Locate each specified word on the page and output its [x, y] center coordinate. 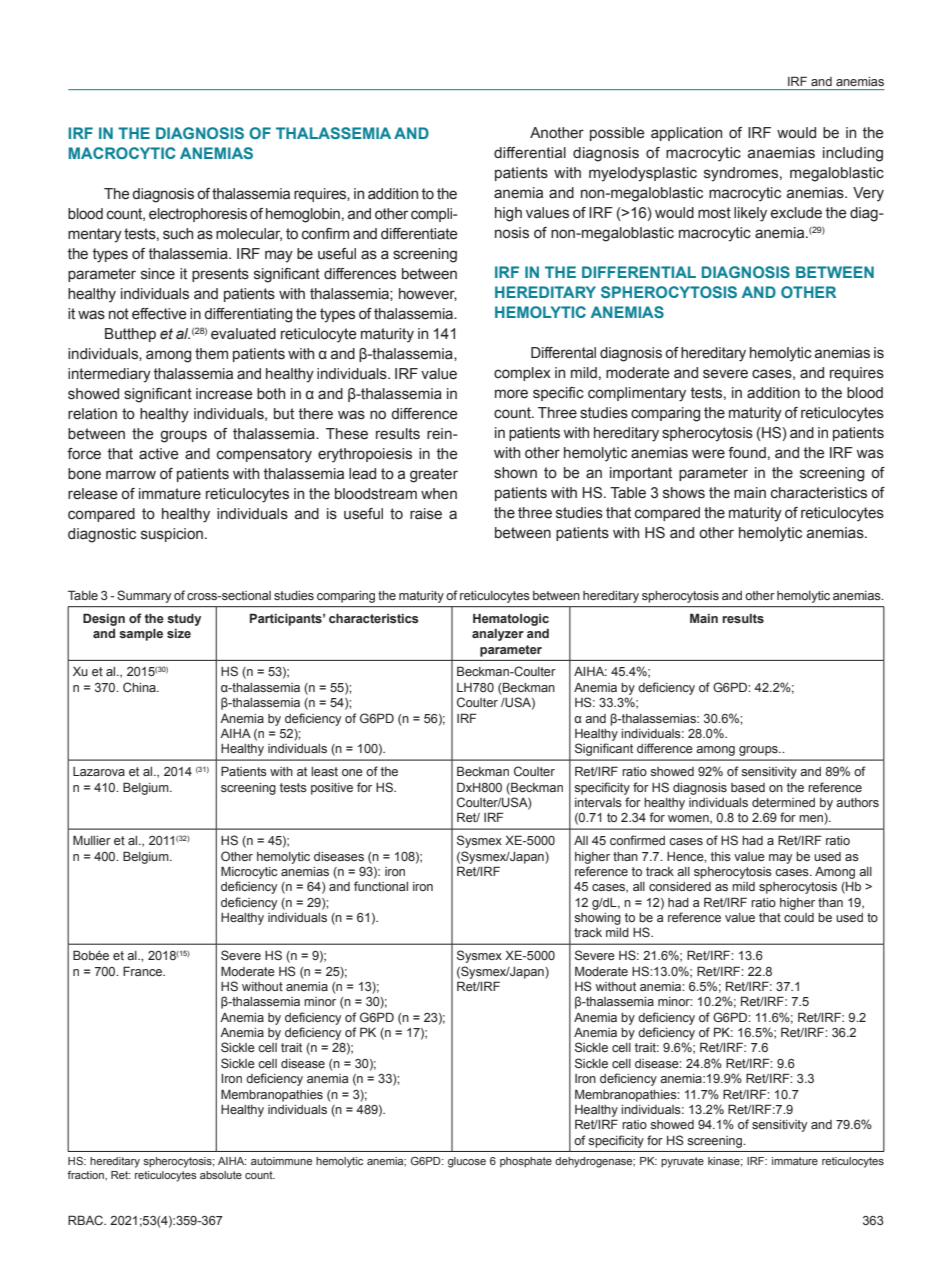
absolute [221, 1175]
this [721, 856]
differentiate [419, 234]
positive [332, 789]
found [747, 452]
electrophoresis [198, 215]
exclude [796, 213]
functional [381, 886]
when [439, 493]
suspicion [172, 535]
